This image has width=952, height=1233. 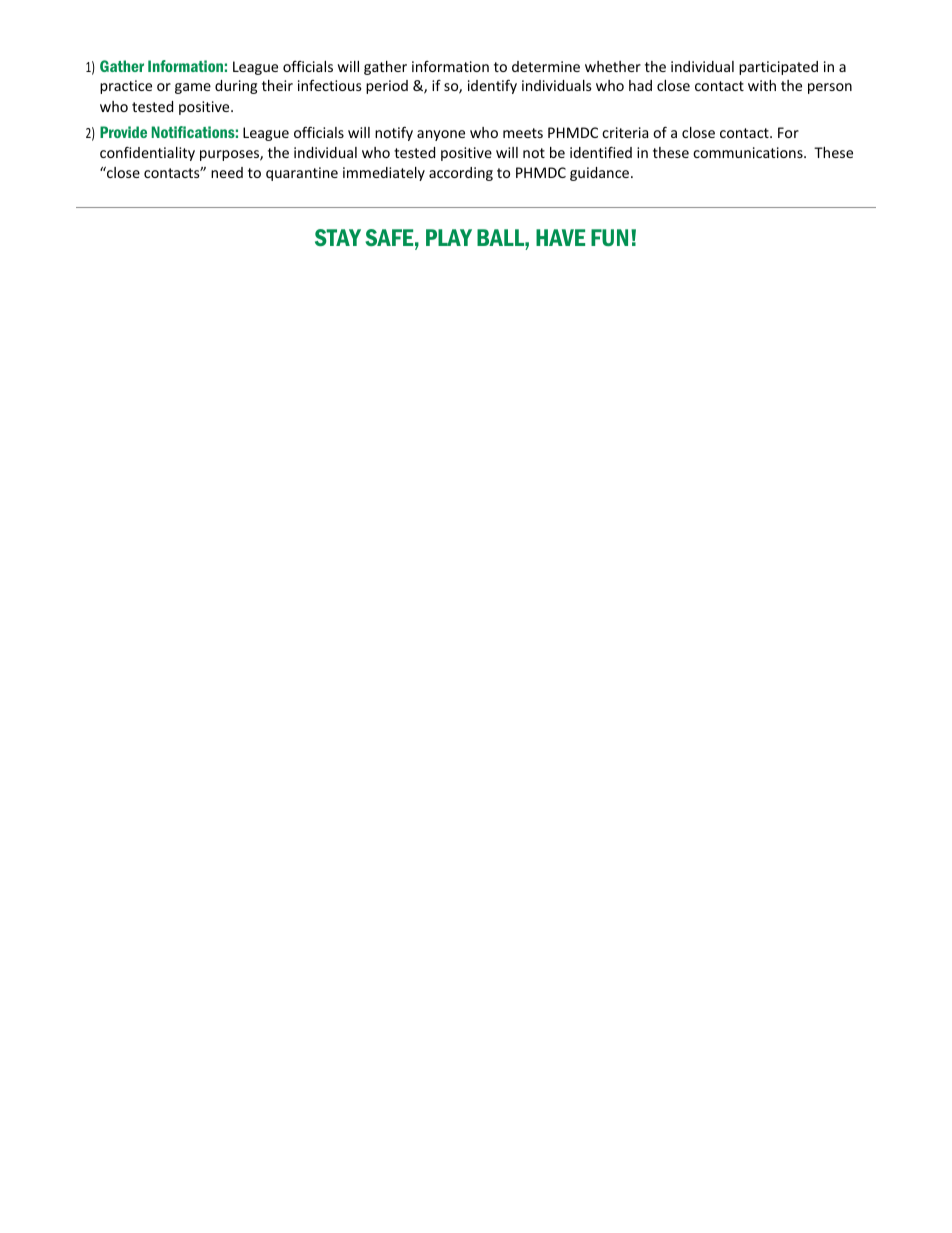 I want to click on determine, so click(x=546, y=66).
